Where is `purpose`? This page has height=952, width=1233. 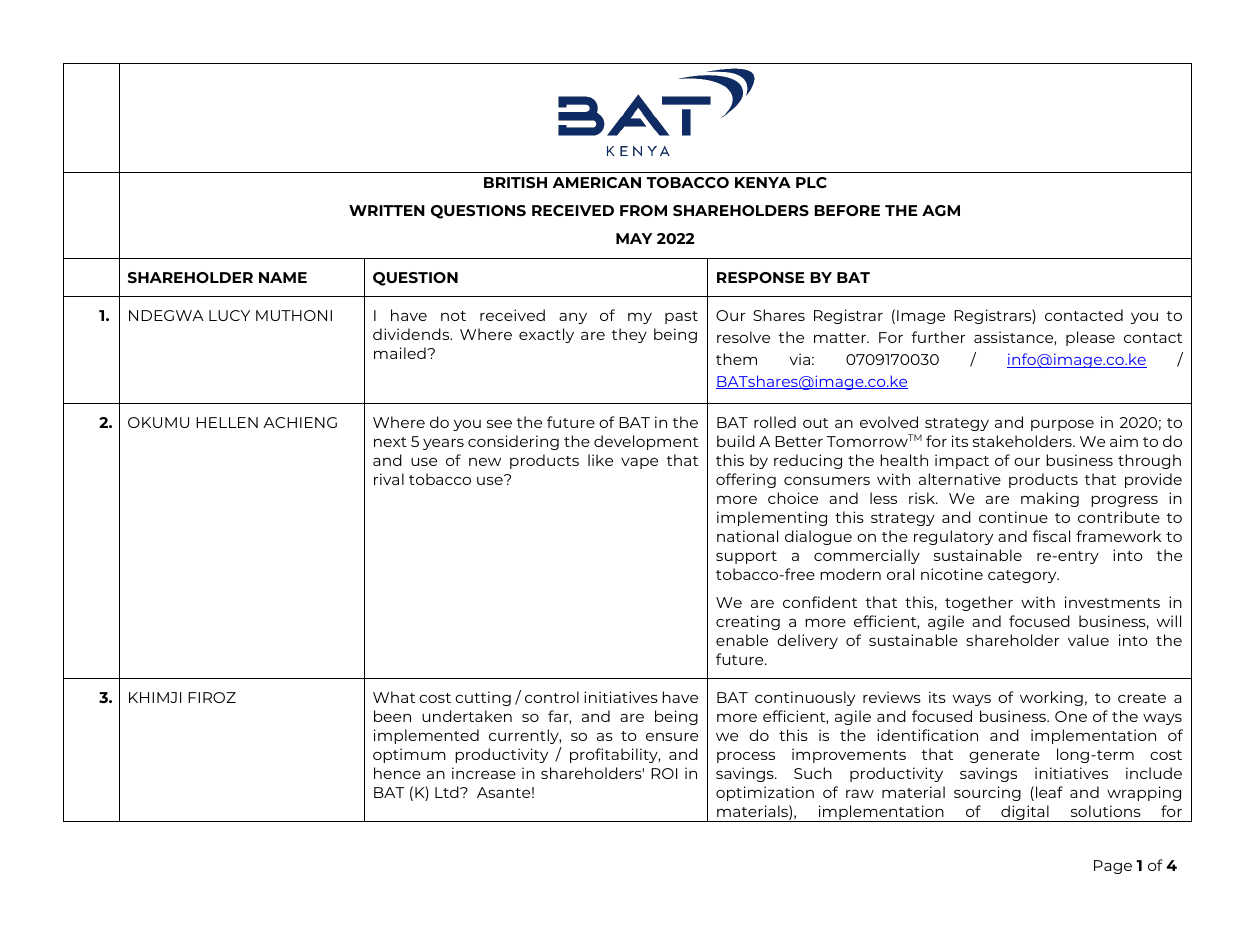
purpose is located at coordinates (1062, 425).
